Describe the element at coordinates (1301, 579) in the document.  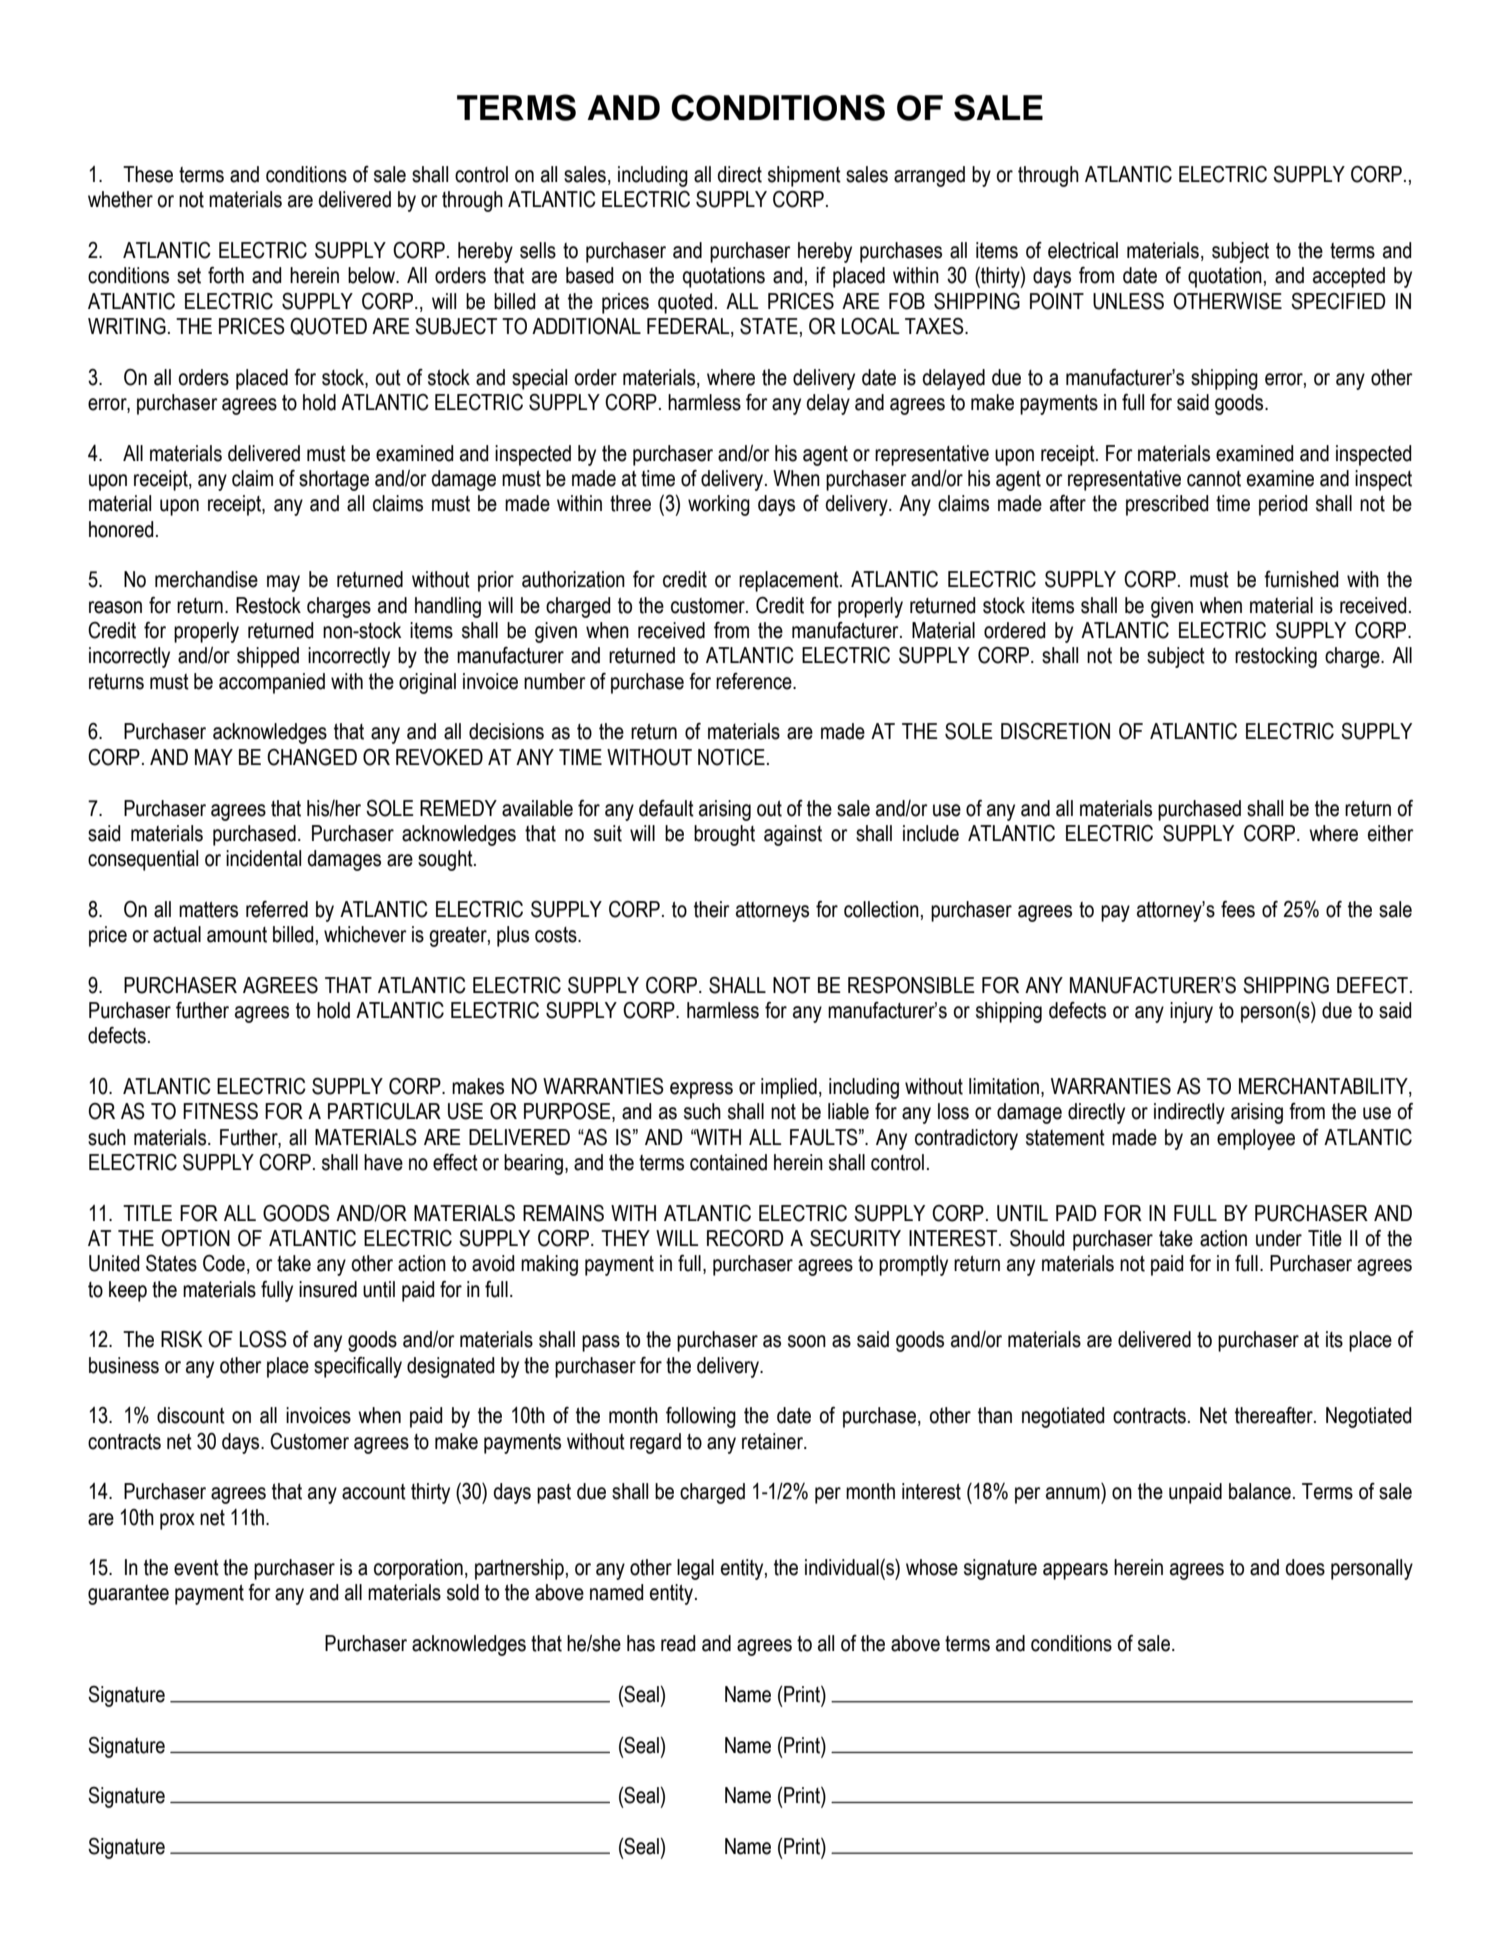
I see `furnished` at that location.
